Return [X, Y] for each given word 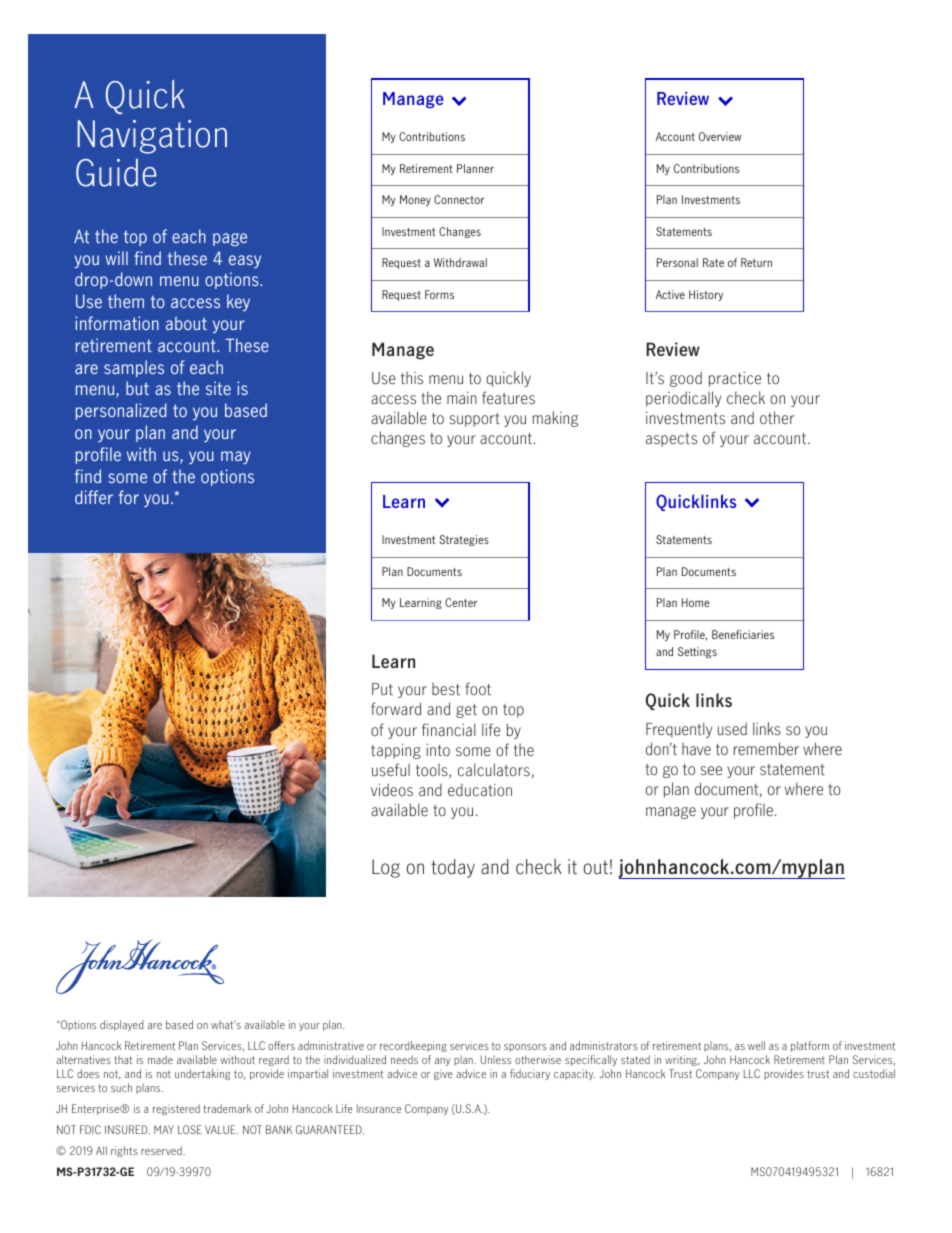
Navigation [152, 137]
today [453, 868]
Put [382, 689]
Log [386, 868]
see [711, 771]
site [218, 388]
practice [735, 379]
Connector [459, 199]
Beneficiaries [743, 634]
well [756, 1045]
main [462, 398]
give [443, 1074]
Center [461, 602]
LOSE [190, 1129]
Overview [720, 136]
